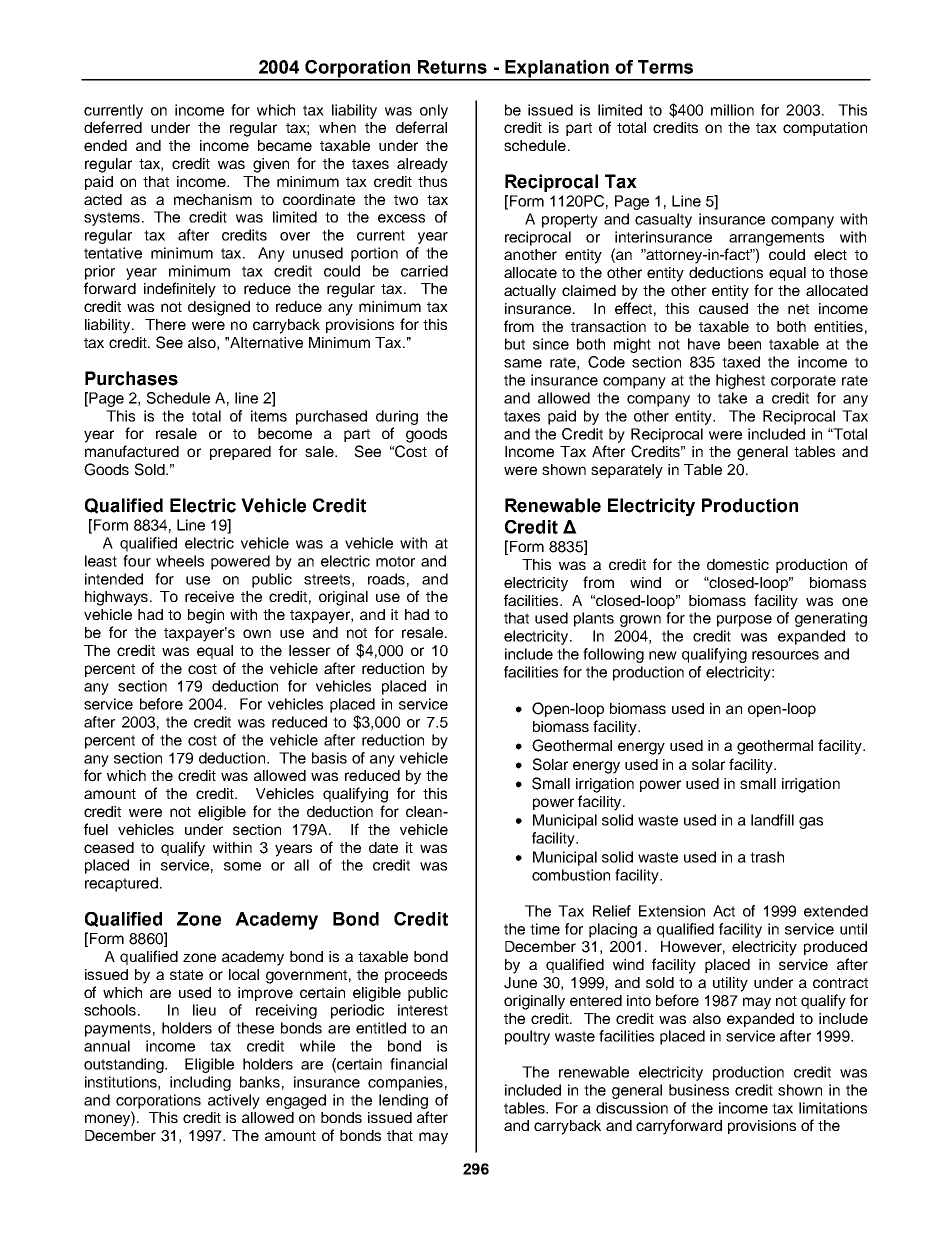 This screenshot has height=1233, width=952. Describe the element at coordinates (434, 111) in the screenshot. I see `only` at that location.
